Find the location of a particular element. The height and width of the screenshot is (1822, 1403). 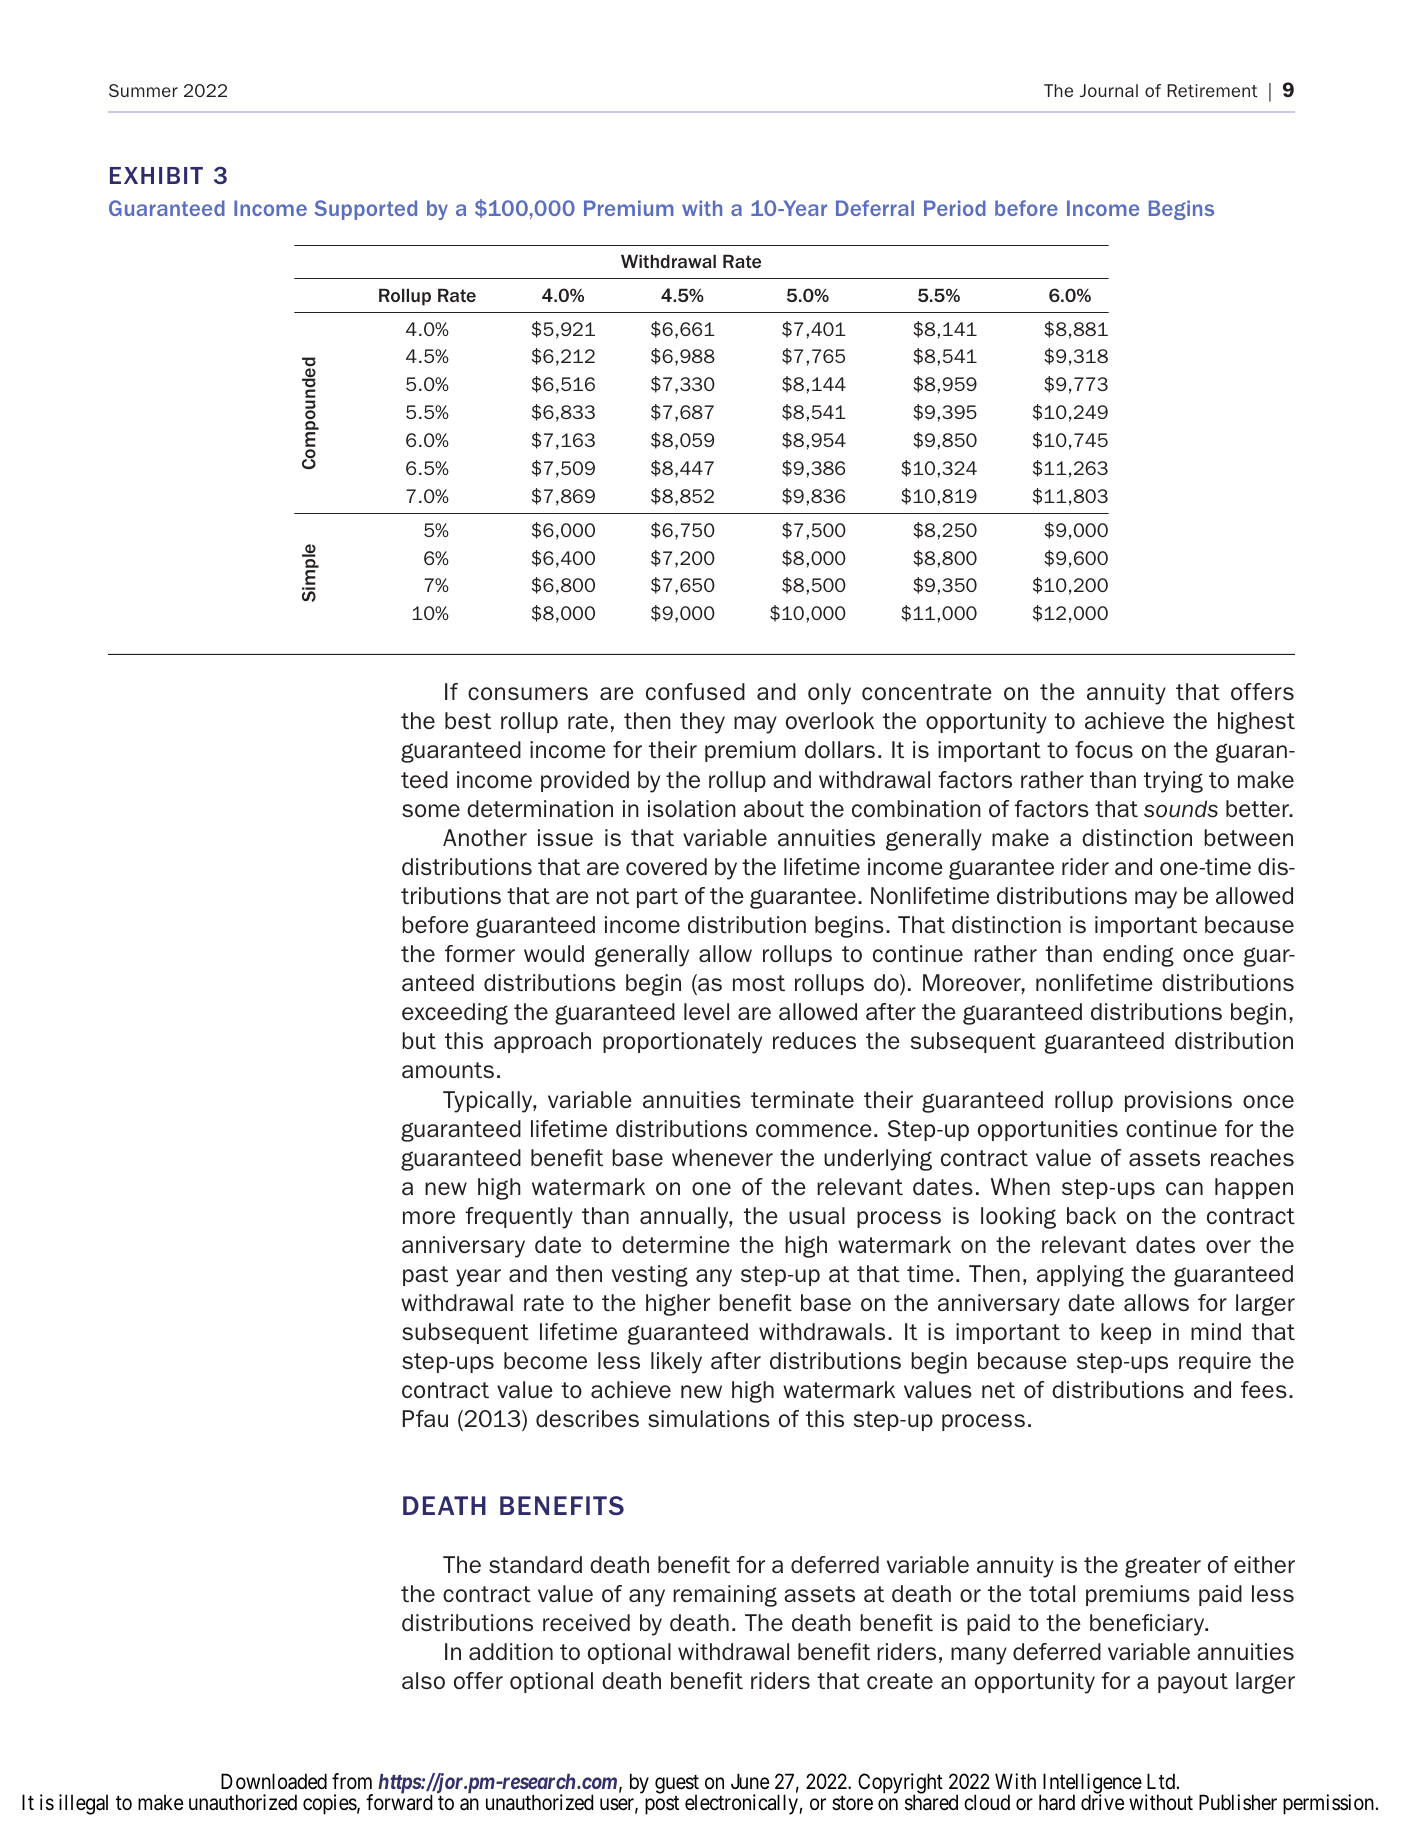

Publisher is located at coordinates (1238, 1802).
